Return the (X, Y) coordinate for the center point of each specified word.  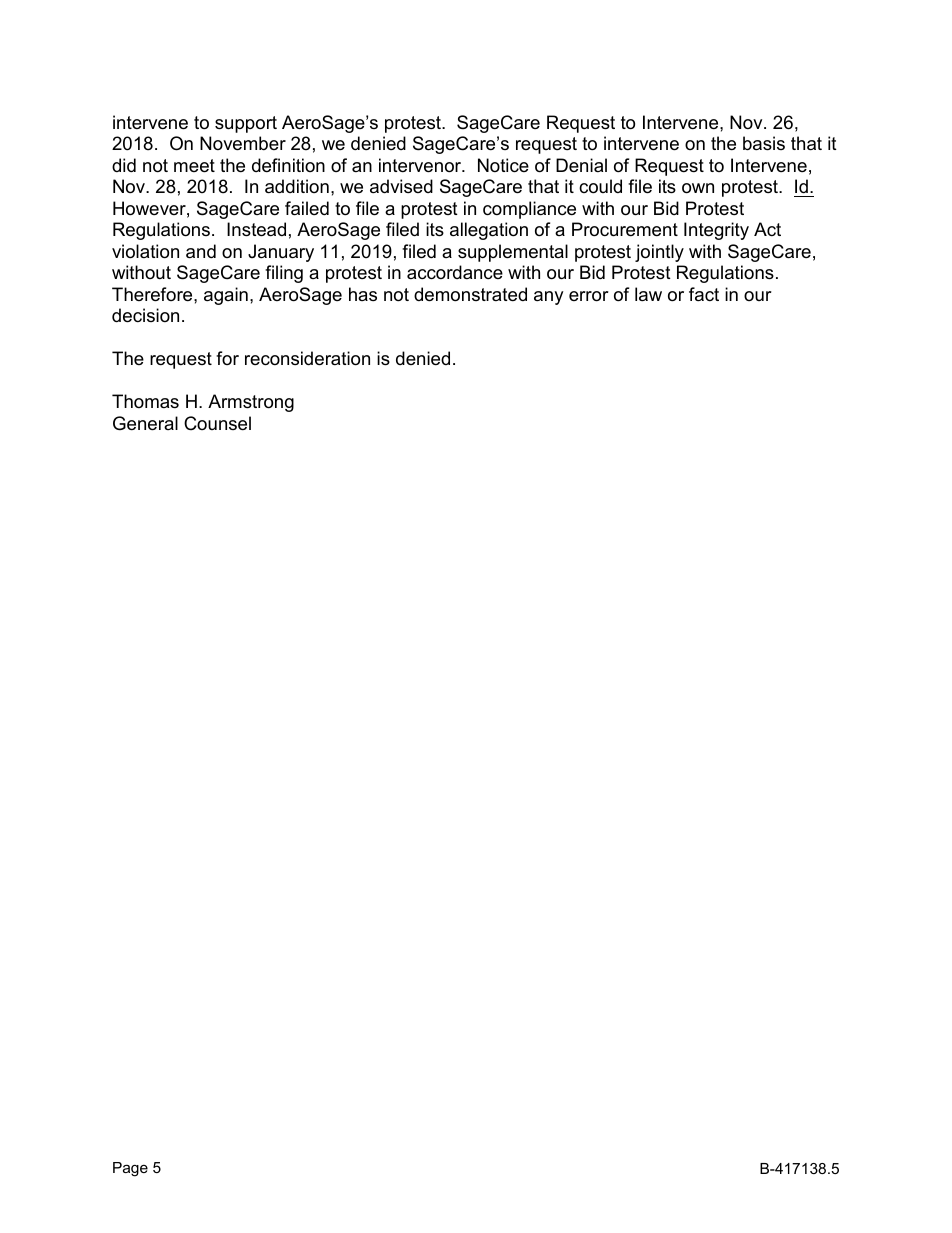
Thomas (145, 401)
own (698, 188)
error (589, 296)
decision (145, 315)
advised (401, 186)
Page (130, 1169)
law (648, 294)
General (145, 423)
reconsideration (307, 358)
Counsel (217, 423)
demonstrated (470, 294)
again (226, 296)
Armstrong (251, 403)
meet (194, 166)
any (549, 298)
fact (704, 294)
